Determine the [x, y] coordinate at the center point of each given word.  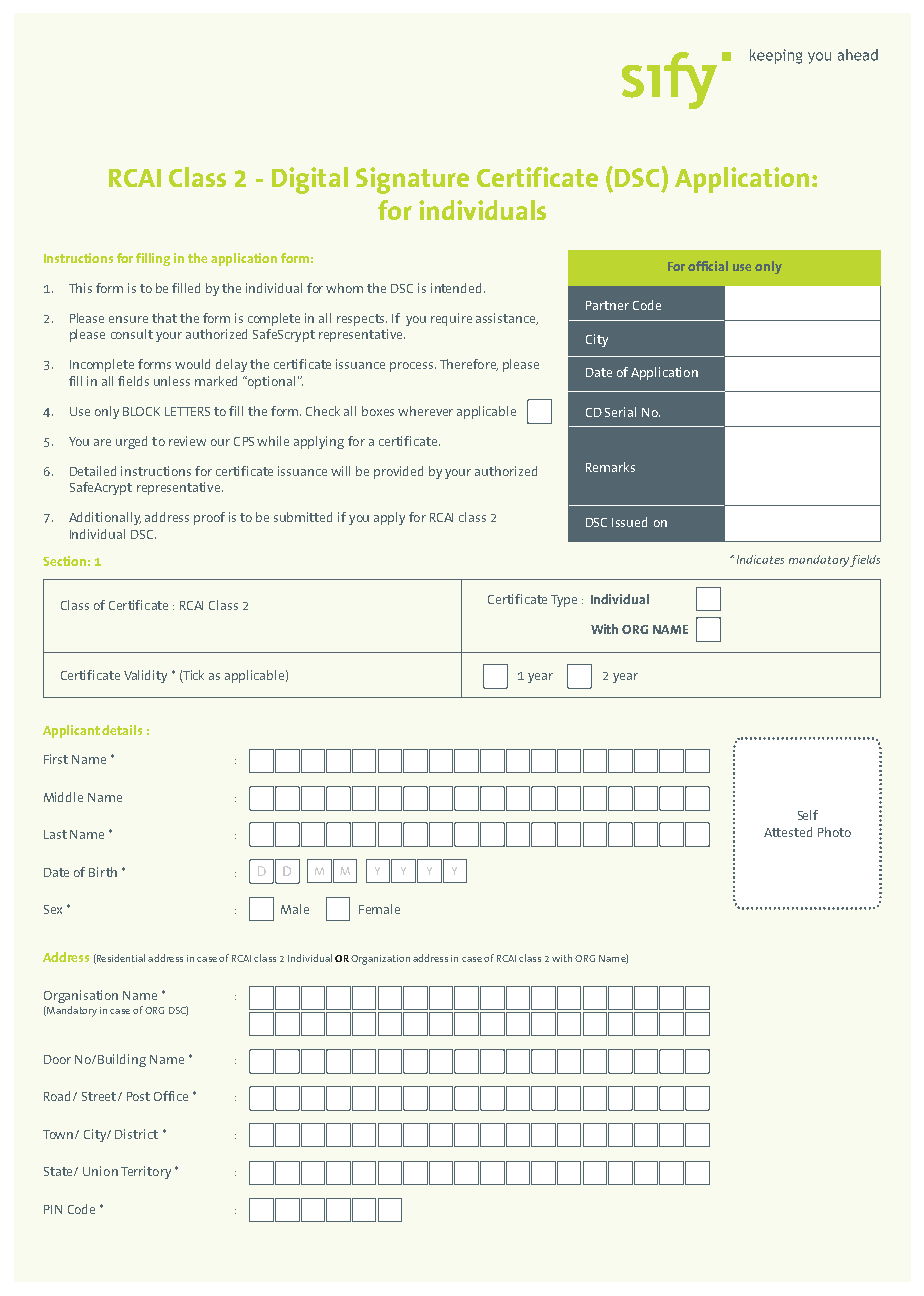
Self [808, 815]
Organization [380, 960]
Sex [53, 909]
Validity [145, 676]
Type [564, 601]
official [708, 266]
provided [398, 472]
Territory [146, 1172]
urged [131, 442]
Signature [412, 180]
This [80, 288]
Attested [788, 832]
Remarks [610, 467]
